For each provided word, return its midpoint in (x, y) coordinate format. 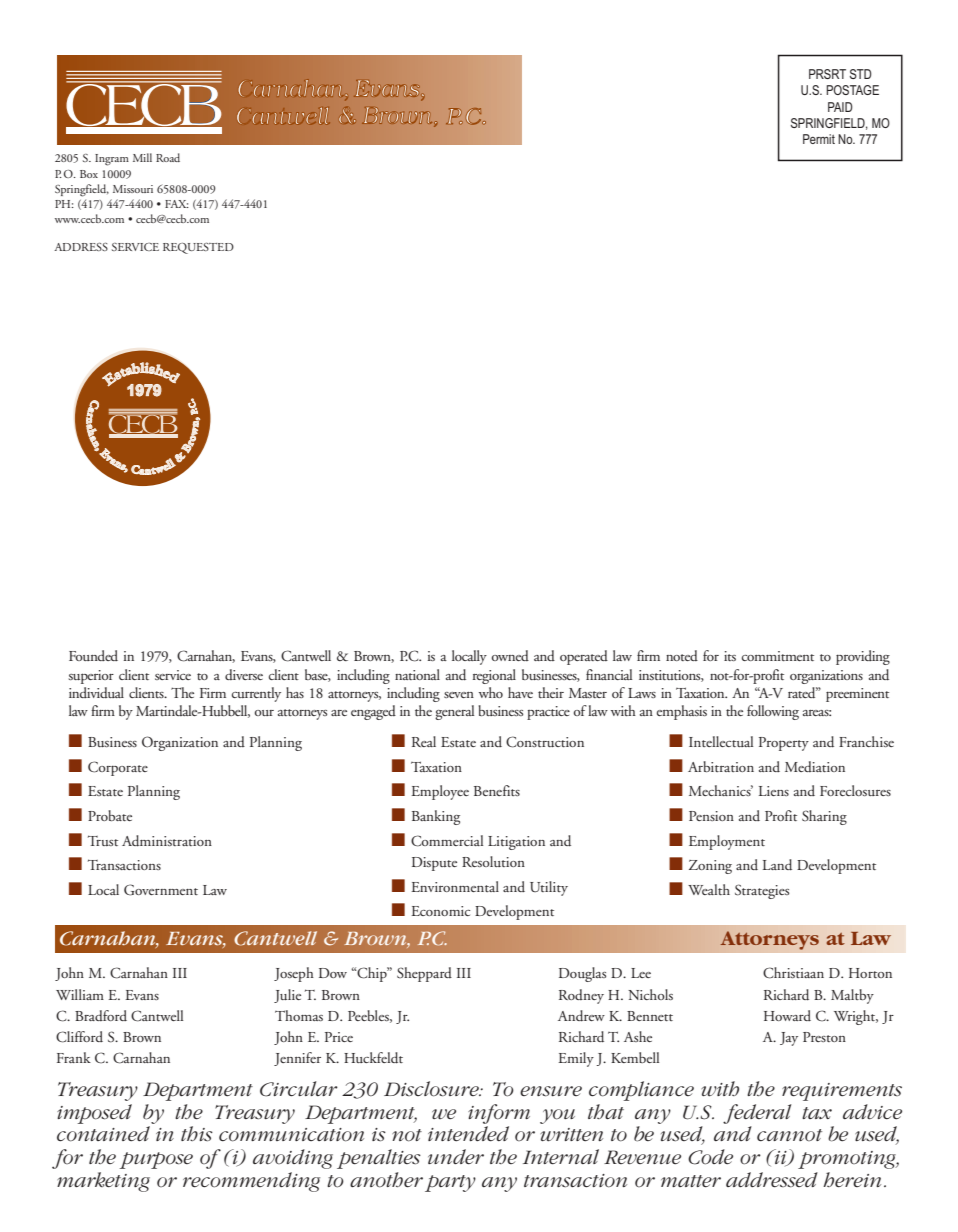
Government (161, 890)
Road (168, 157)
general (454, 712)
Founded (93, 655)
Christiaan (793, 973)
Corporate (118, 768)
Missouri (133, 189)
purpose (156, 1160)
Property (784, 744)
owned (510, 655)
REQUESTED (198, 248)
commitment (778, 656)
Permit (819, 139)
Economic (440, 911)
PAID (840, 107)
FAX (177, 204)
